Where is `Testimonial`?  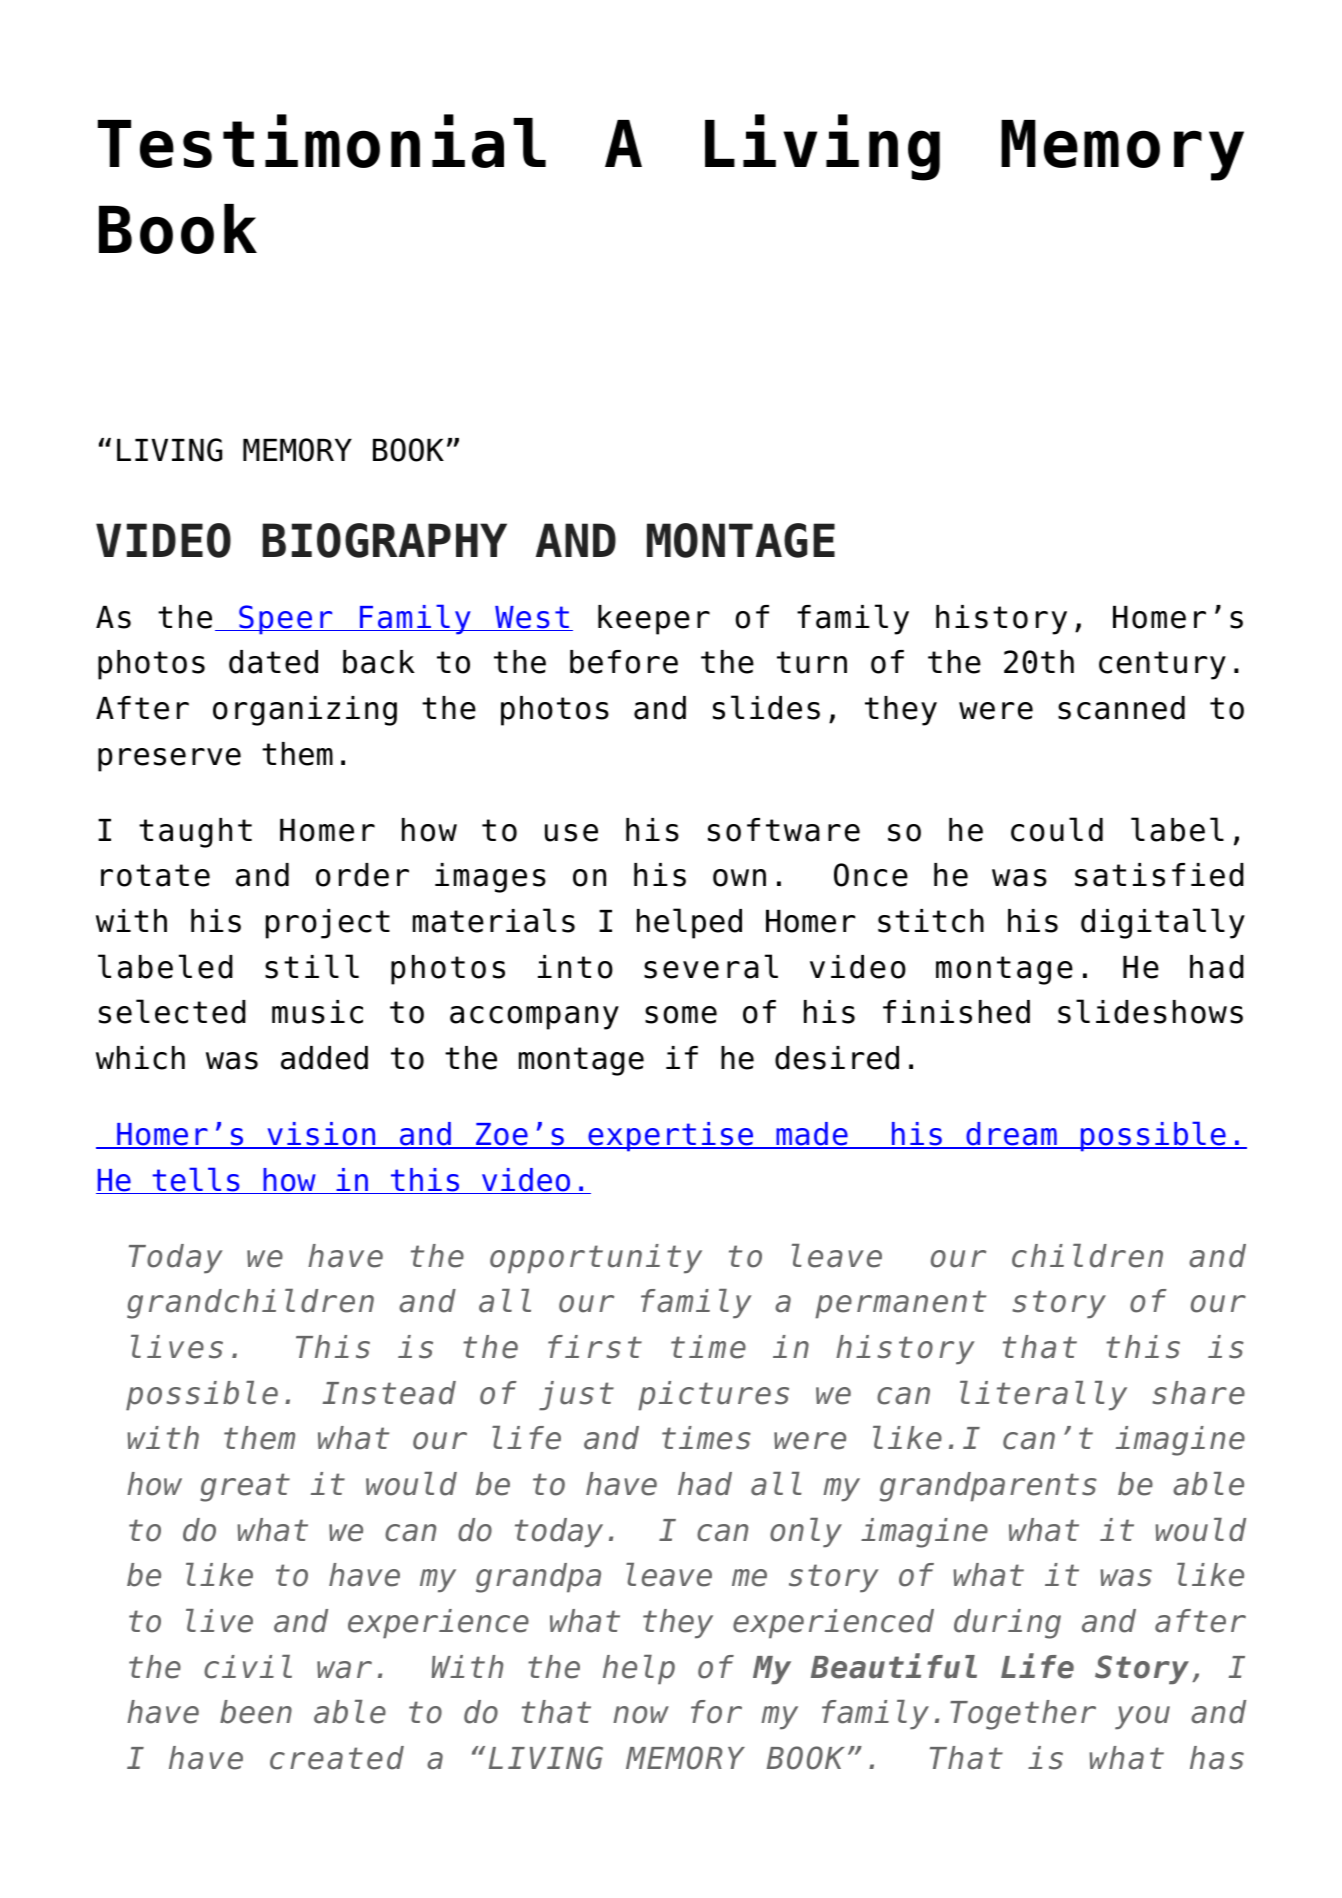 Testimonial is located at coordinates (322, 141).
